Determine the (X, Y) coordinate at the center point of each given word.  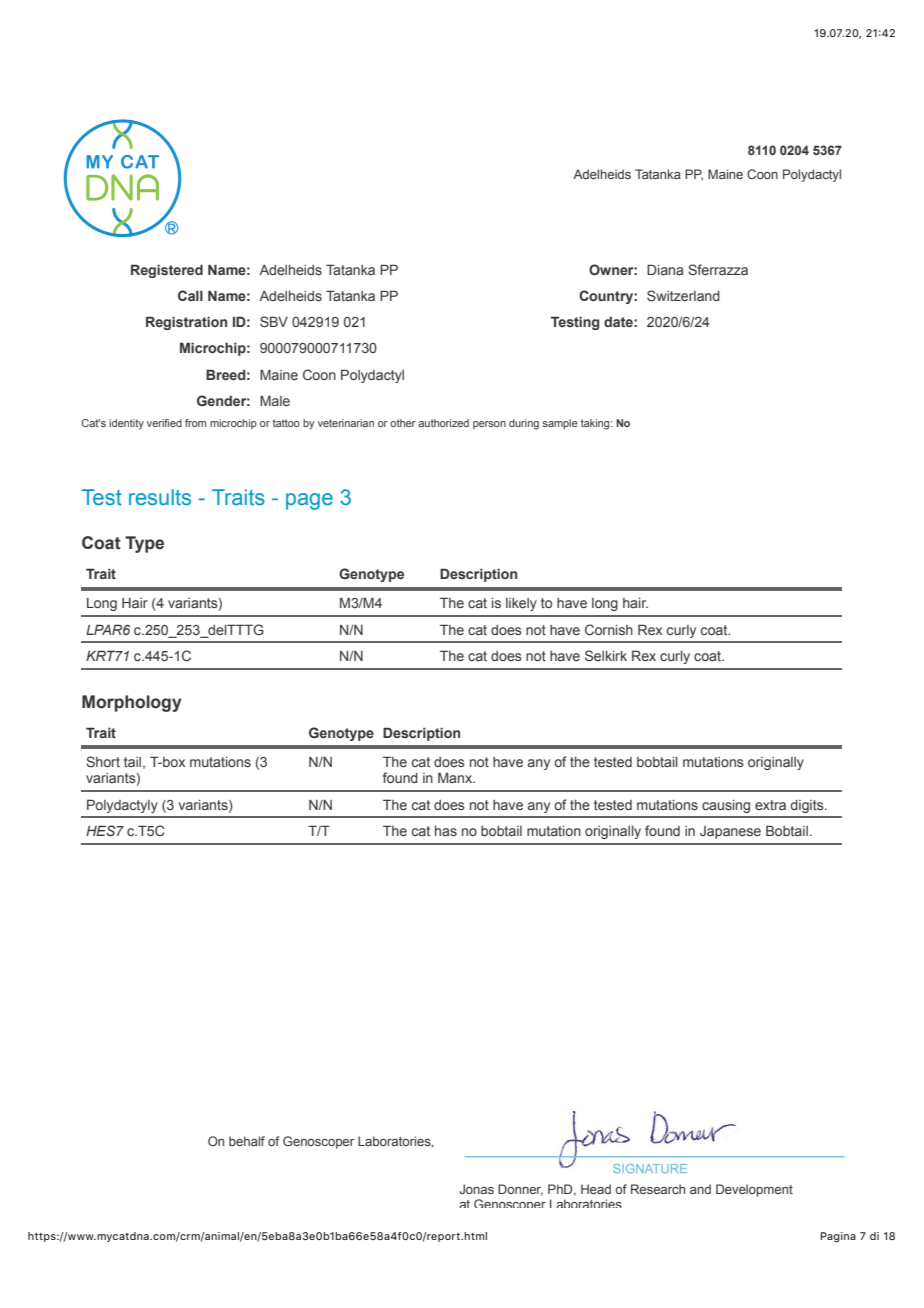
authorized (443, 423)
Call (190, 295)
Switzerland (683, 295)
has (446, 831)
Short (103, 761)
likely (521, 604)
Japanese (730, 832)
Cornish (609, 629)
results (160, 497)
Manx (456, 777)
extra (770, 805)
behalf (247, 1141)
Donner (520, 1190)
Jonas (476, 1189)
